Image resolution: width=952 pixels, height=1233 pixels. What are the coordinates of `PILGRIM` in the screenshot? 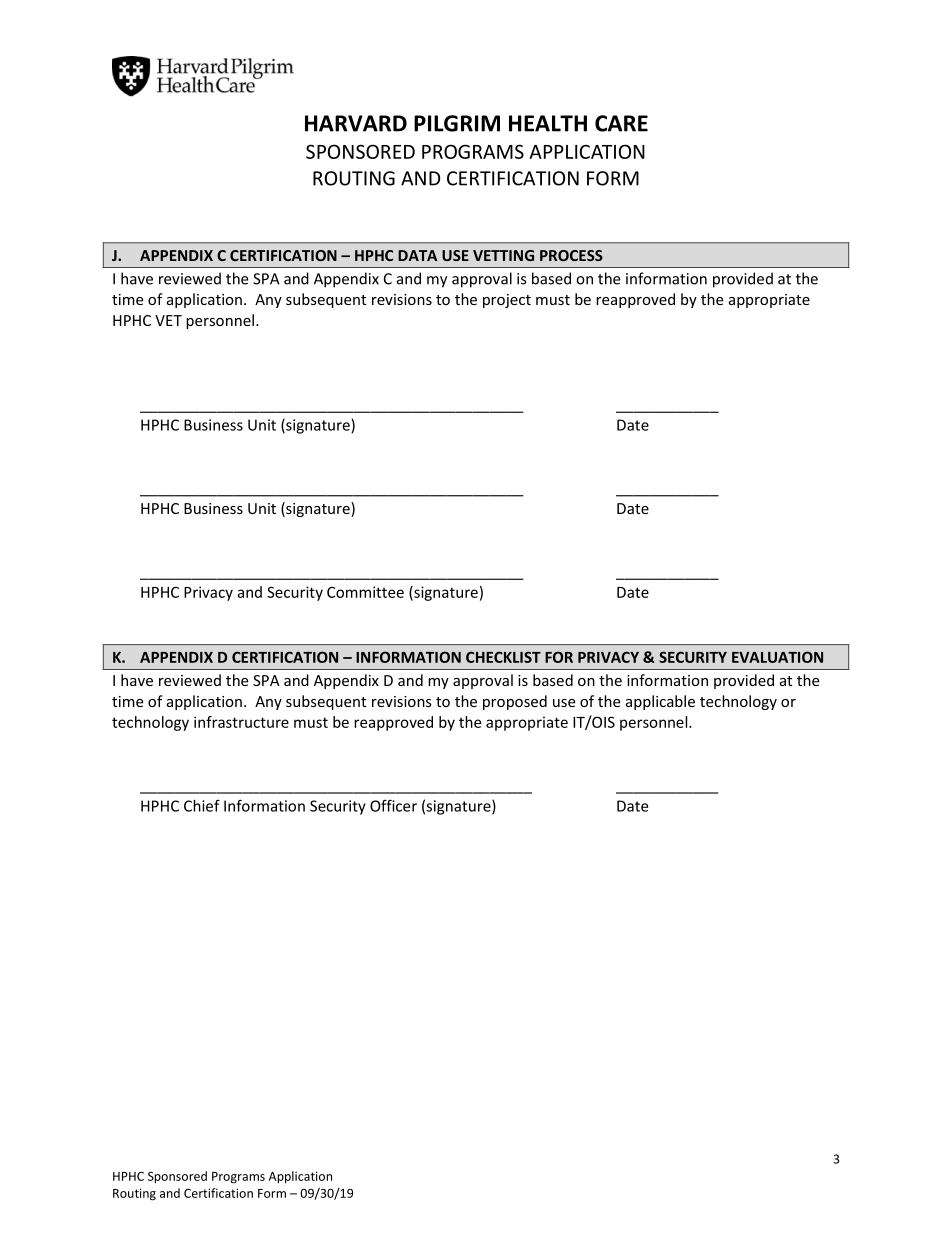 It's located at (457, 123).
